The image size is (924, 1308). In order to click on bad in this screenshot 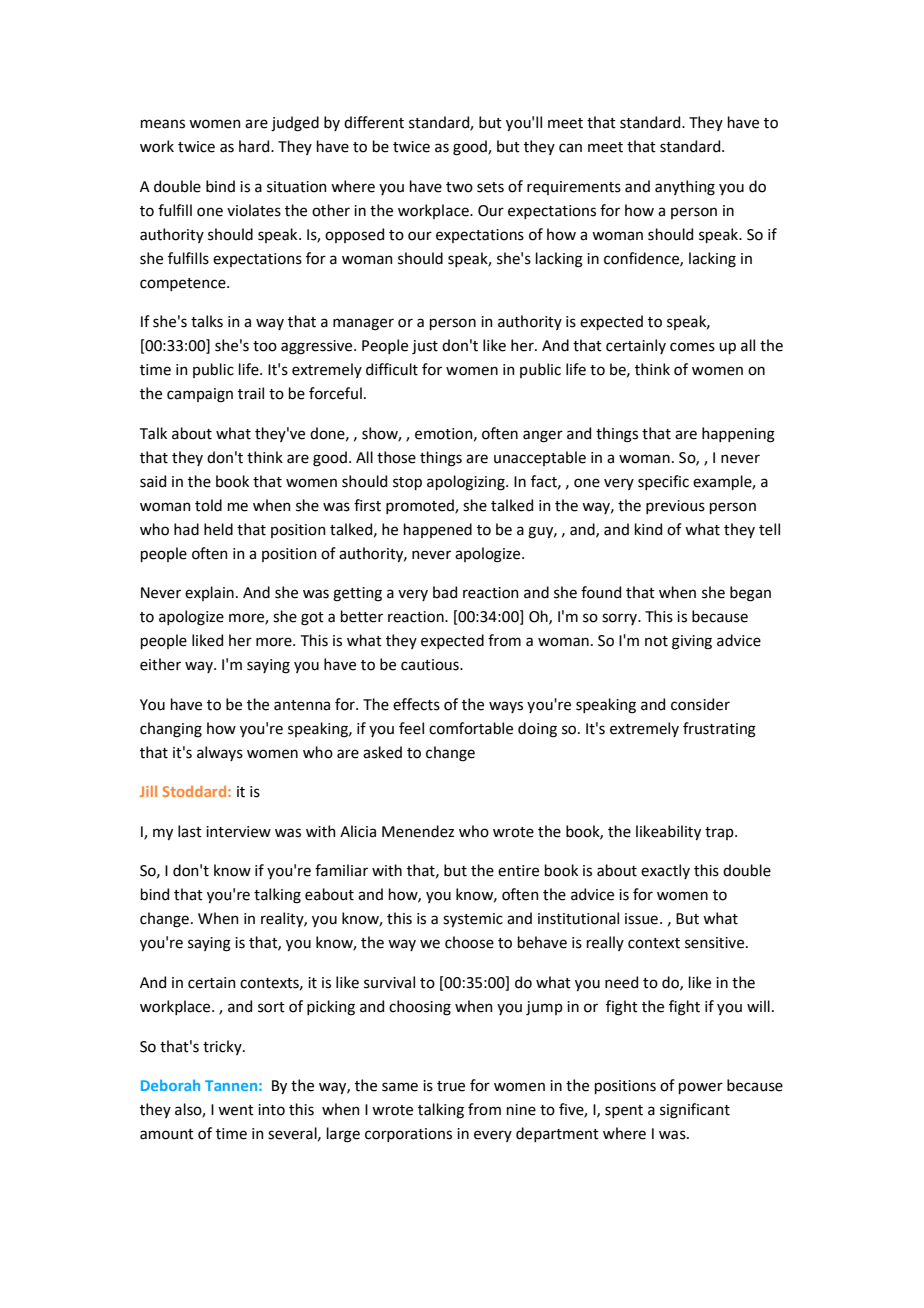, I will do `click(445, 592)`.
